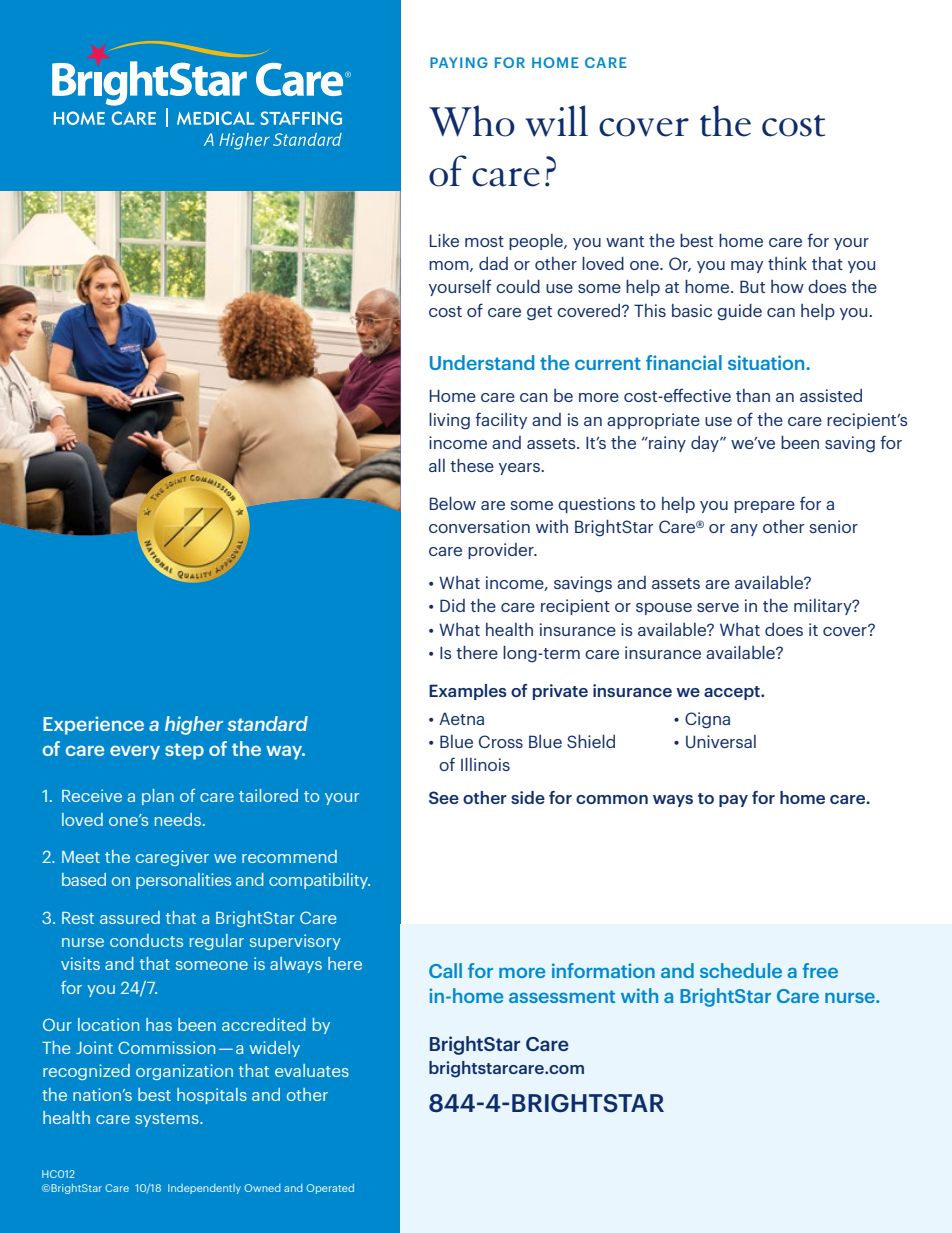 This image has height=1233, width=952. Describe the element at coordinates (168, 1120) in the image. I see `systems` at that location.
